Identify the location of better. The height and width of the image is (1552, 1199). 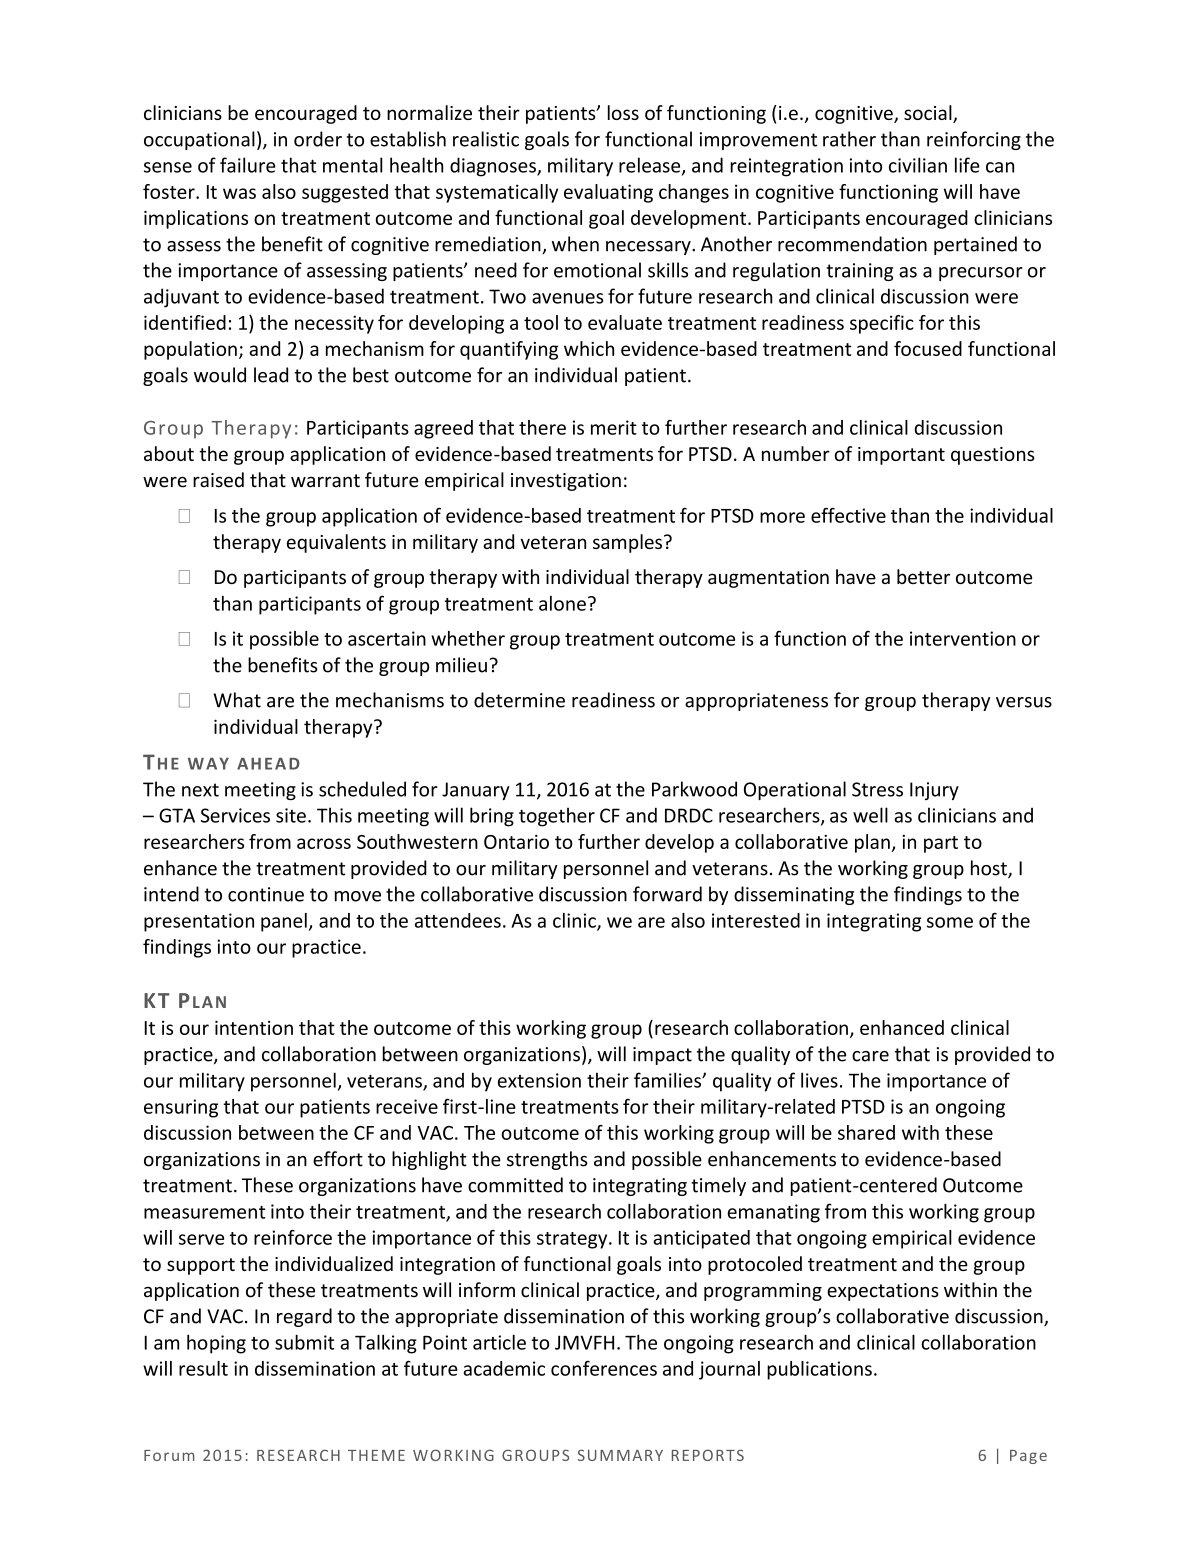
(923, 576).
